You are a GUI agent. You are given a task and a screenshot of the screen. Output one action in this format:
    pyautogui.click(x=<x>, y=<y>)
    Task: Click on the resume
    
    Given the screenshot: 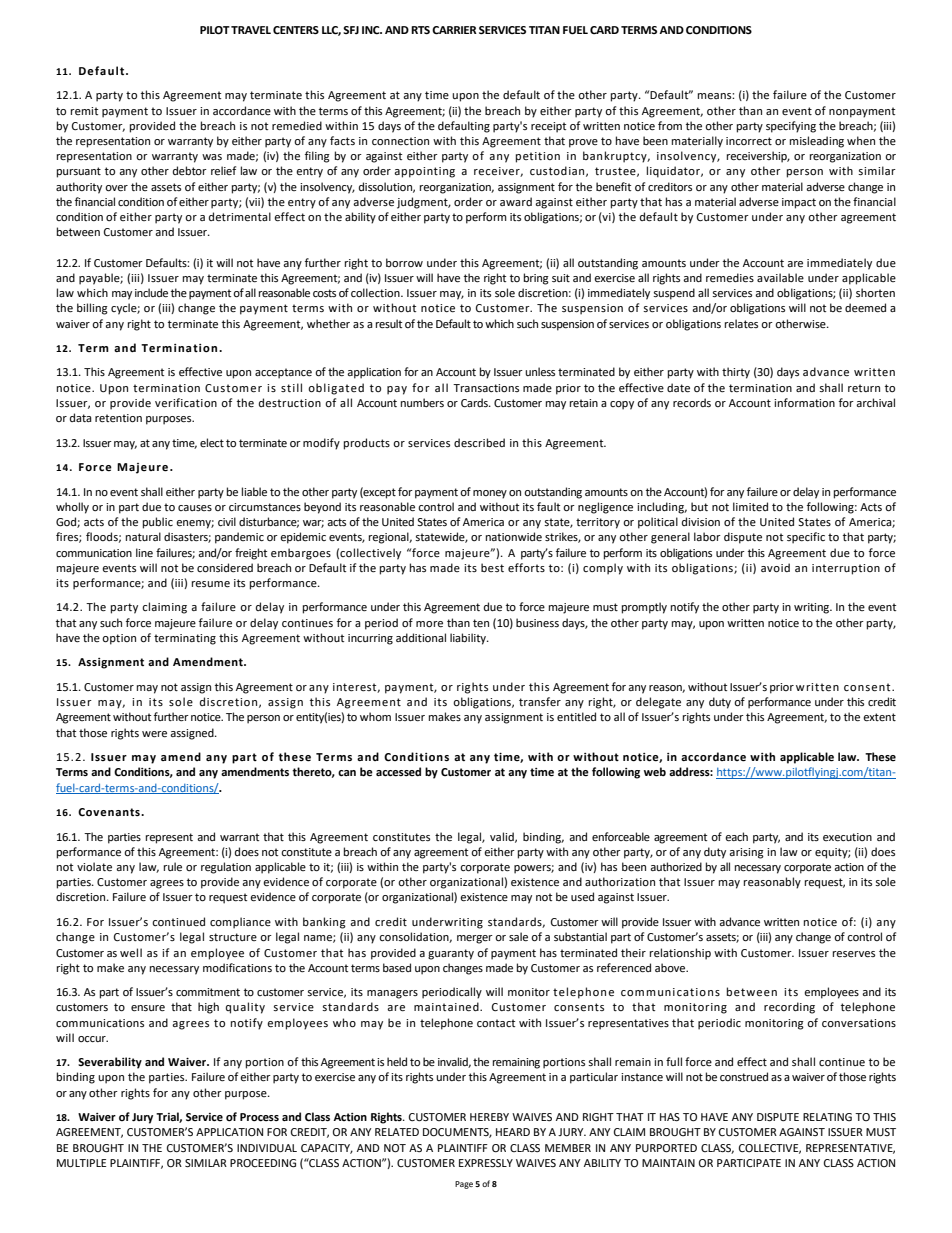 What is the action you would take?
    pyautogui.click(x=211, y=584)
